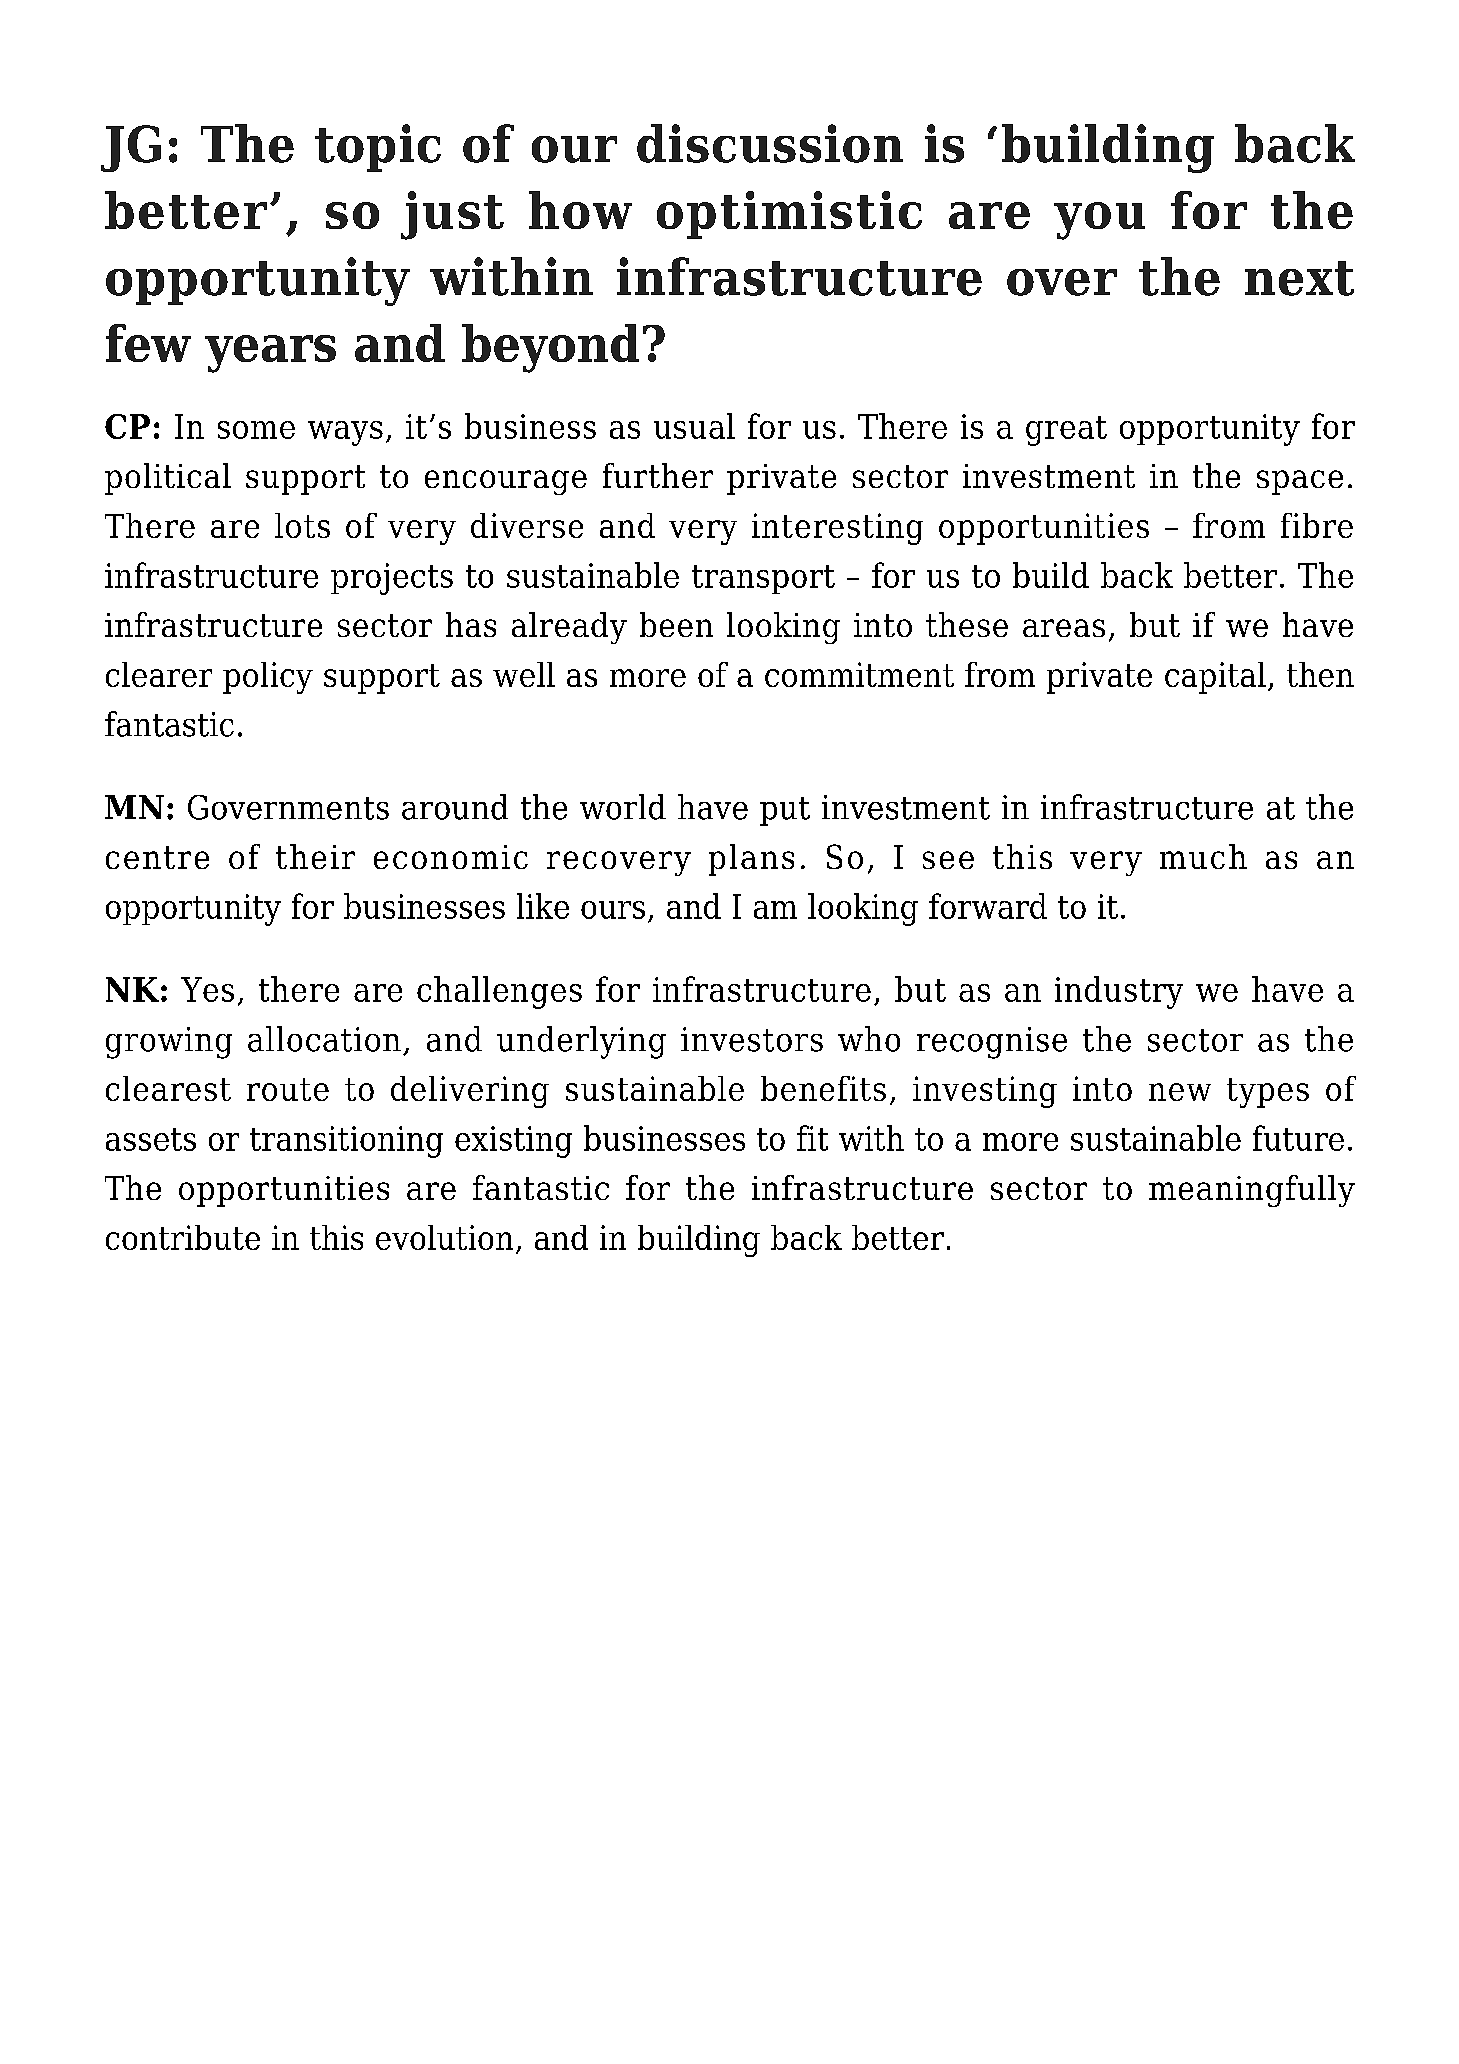 The height and width of the document is (2064, 1459). What do you see at coordinates (183, 1237) in the document?
I see `contribute` at bounding box center [183, 1237].
